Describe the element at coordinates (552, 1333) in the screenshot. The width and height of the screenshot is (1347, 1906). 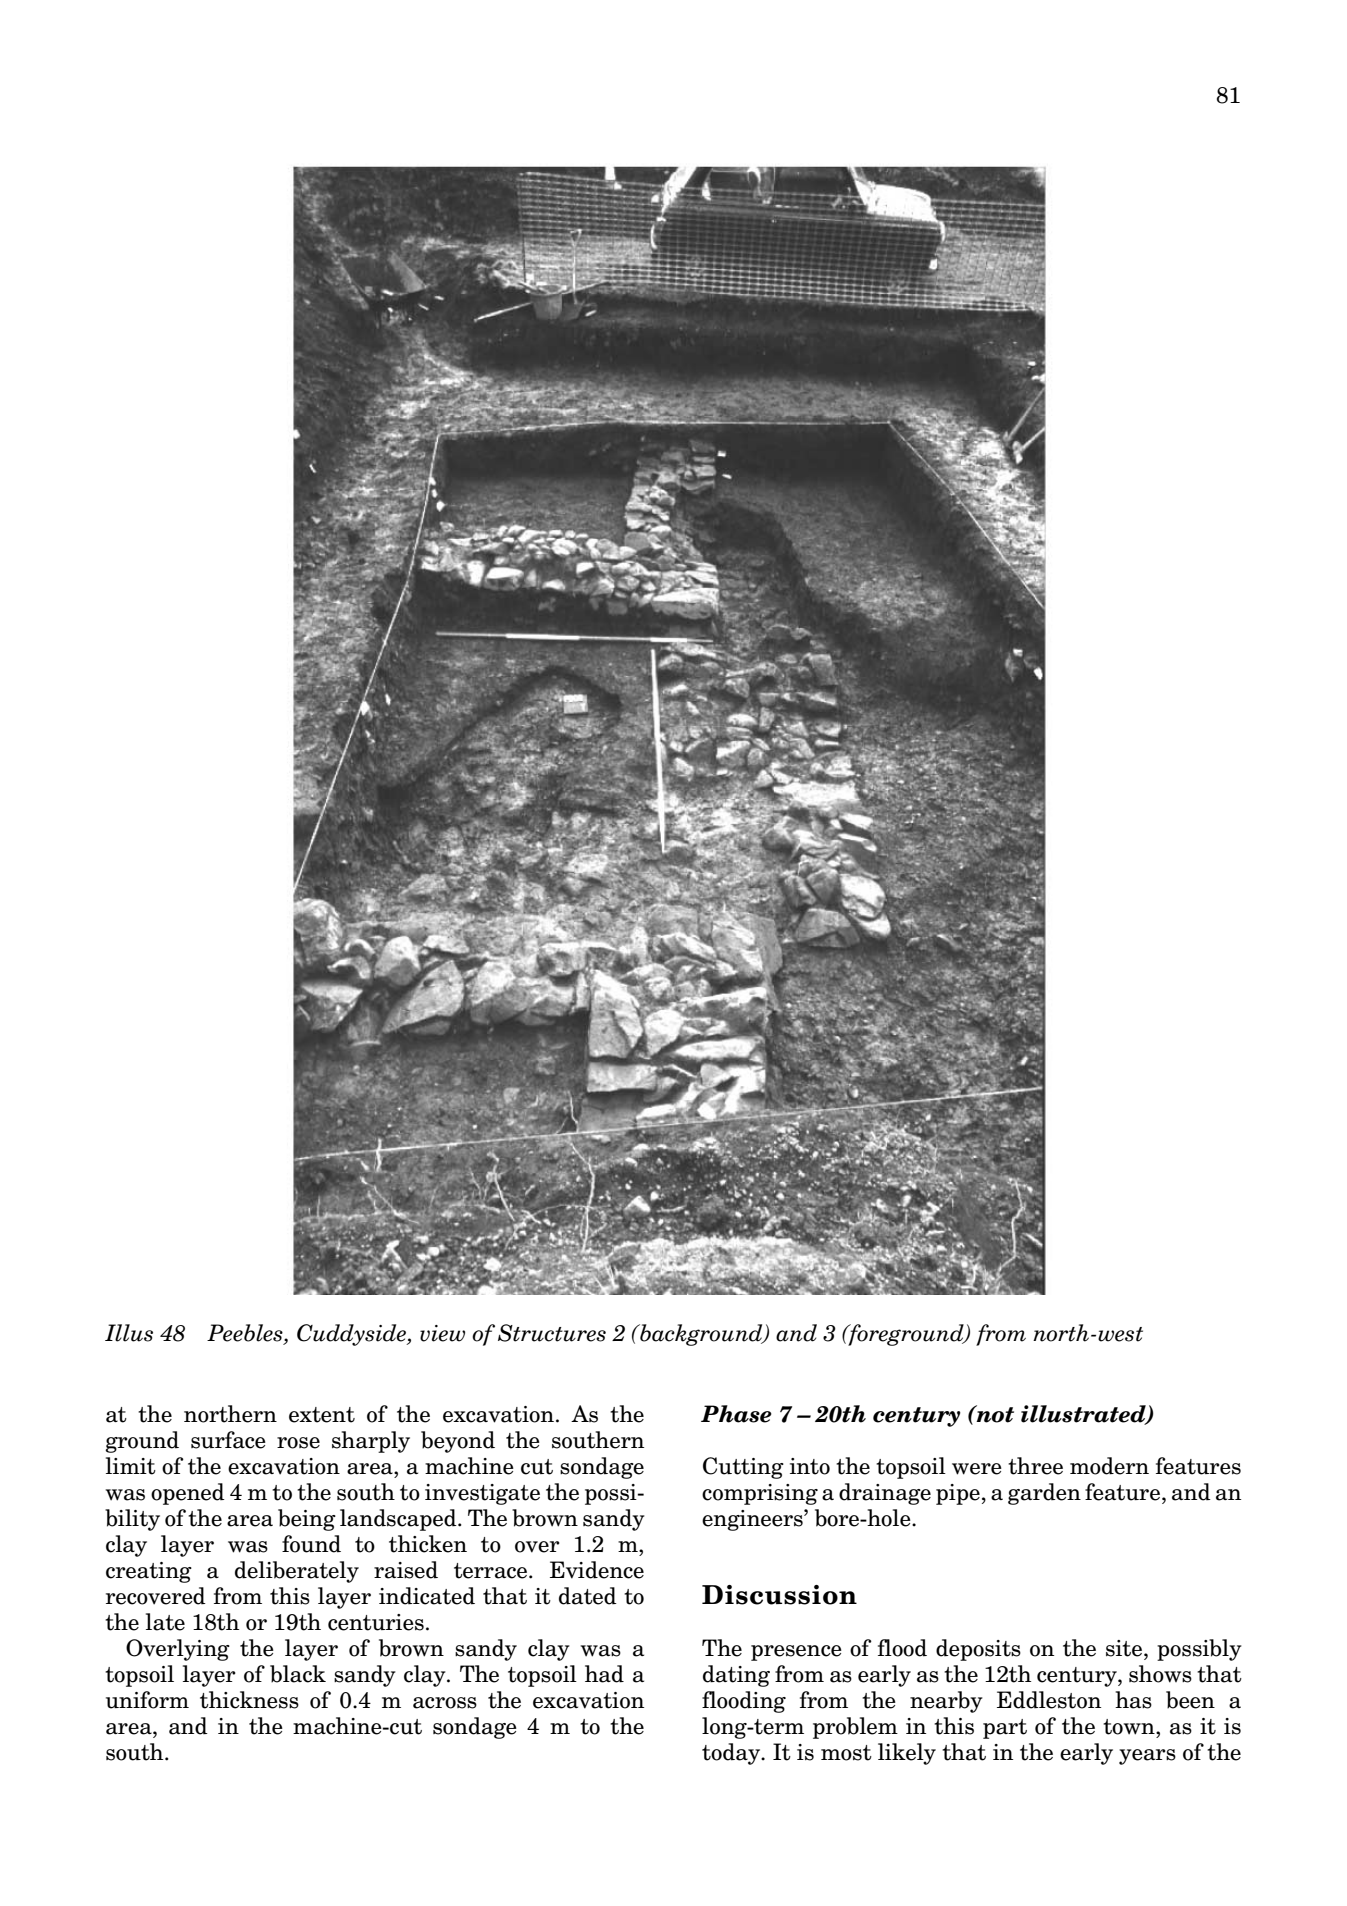
I see `Structures` at that location.
